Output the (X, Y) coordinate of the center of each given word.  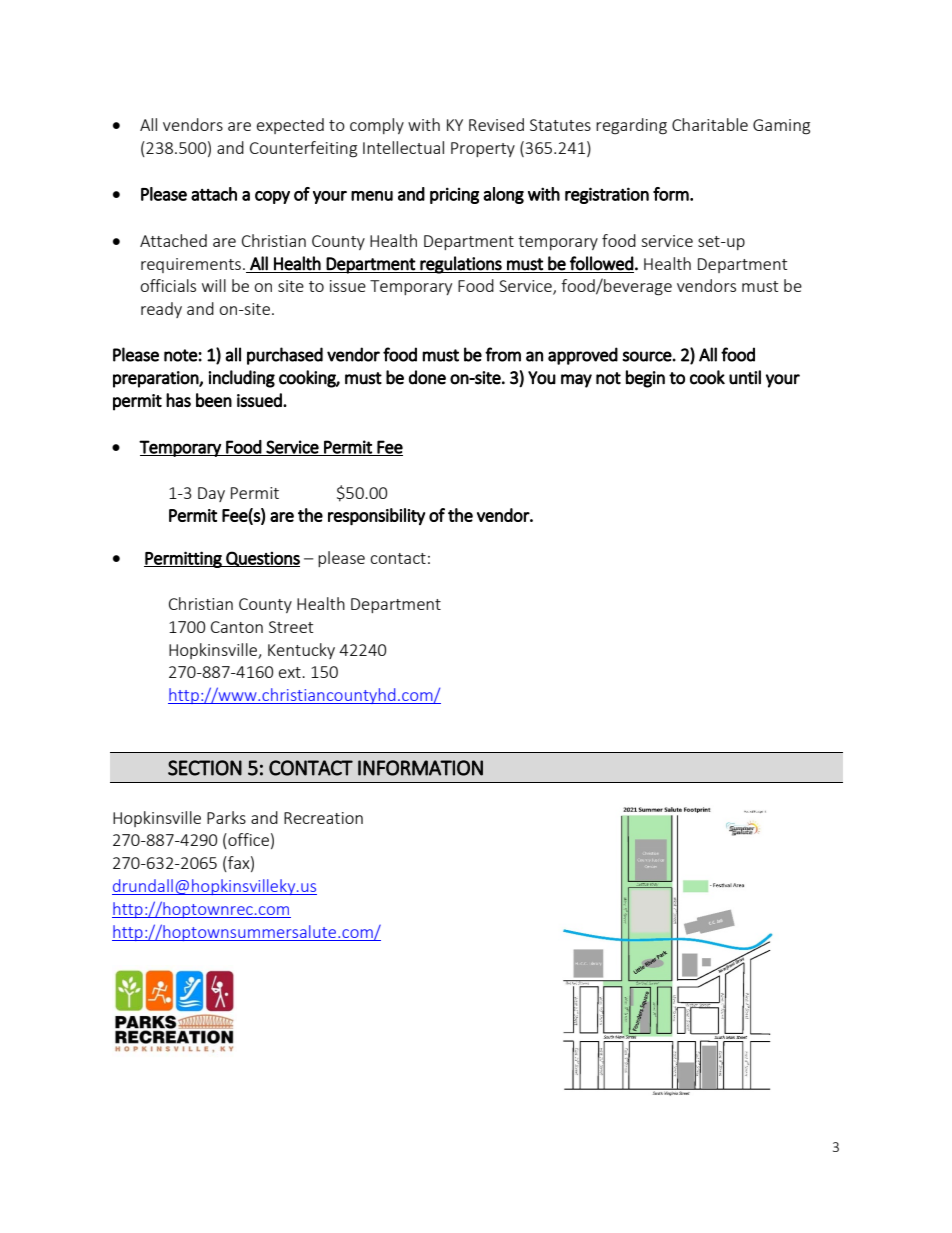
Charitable (710, 124)
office (247, 841)
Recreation (323, 818)
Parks (226, 817)
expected (290, 126)
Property (483, 149)
